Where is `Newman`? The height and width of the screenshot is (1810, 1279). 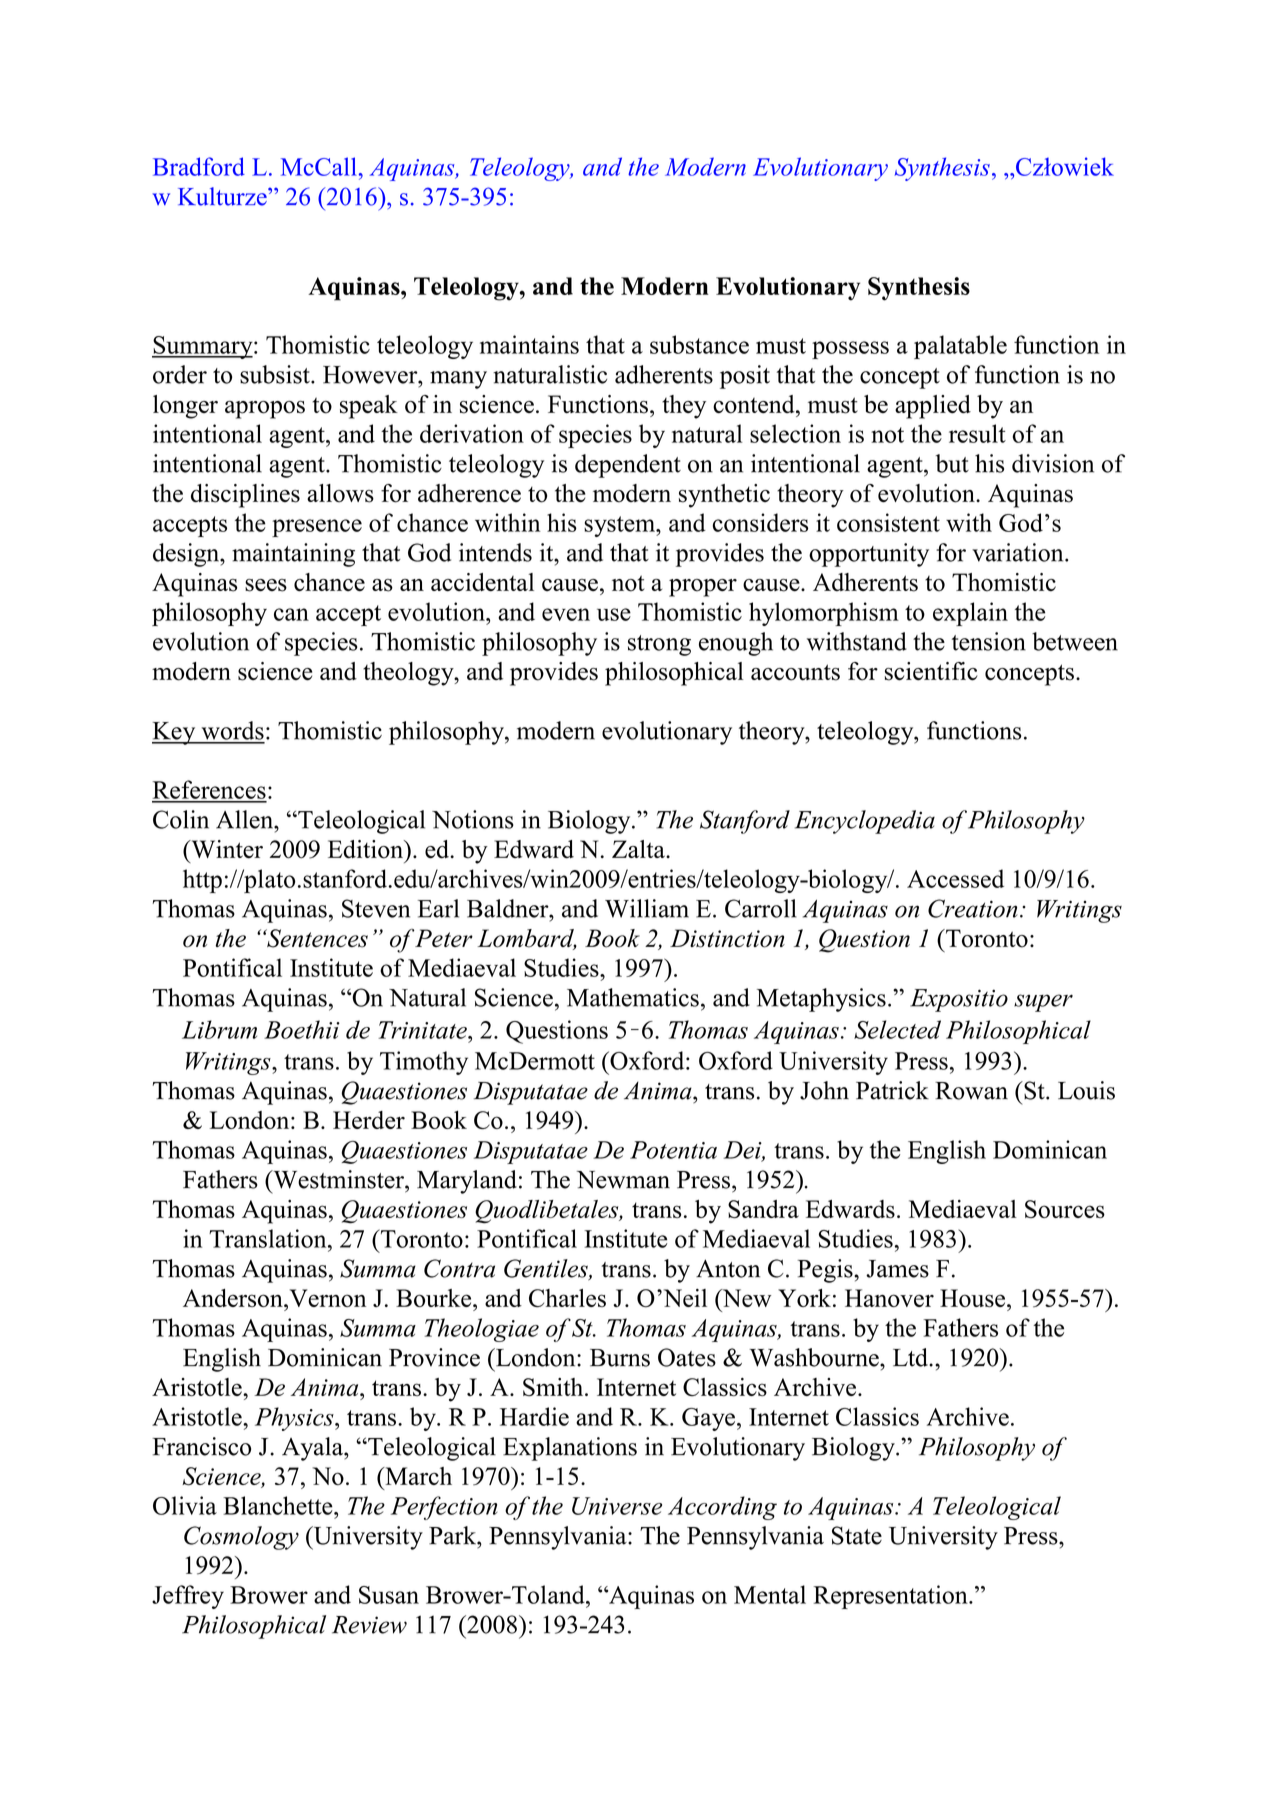
Newman is located at coordinates (623, 1180).
